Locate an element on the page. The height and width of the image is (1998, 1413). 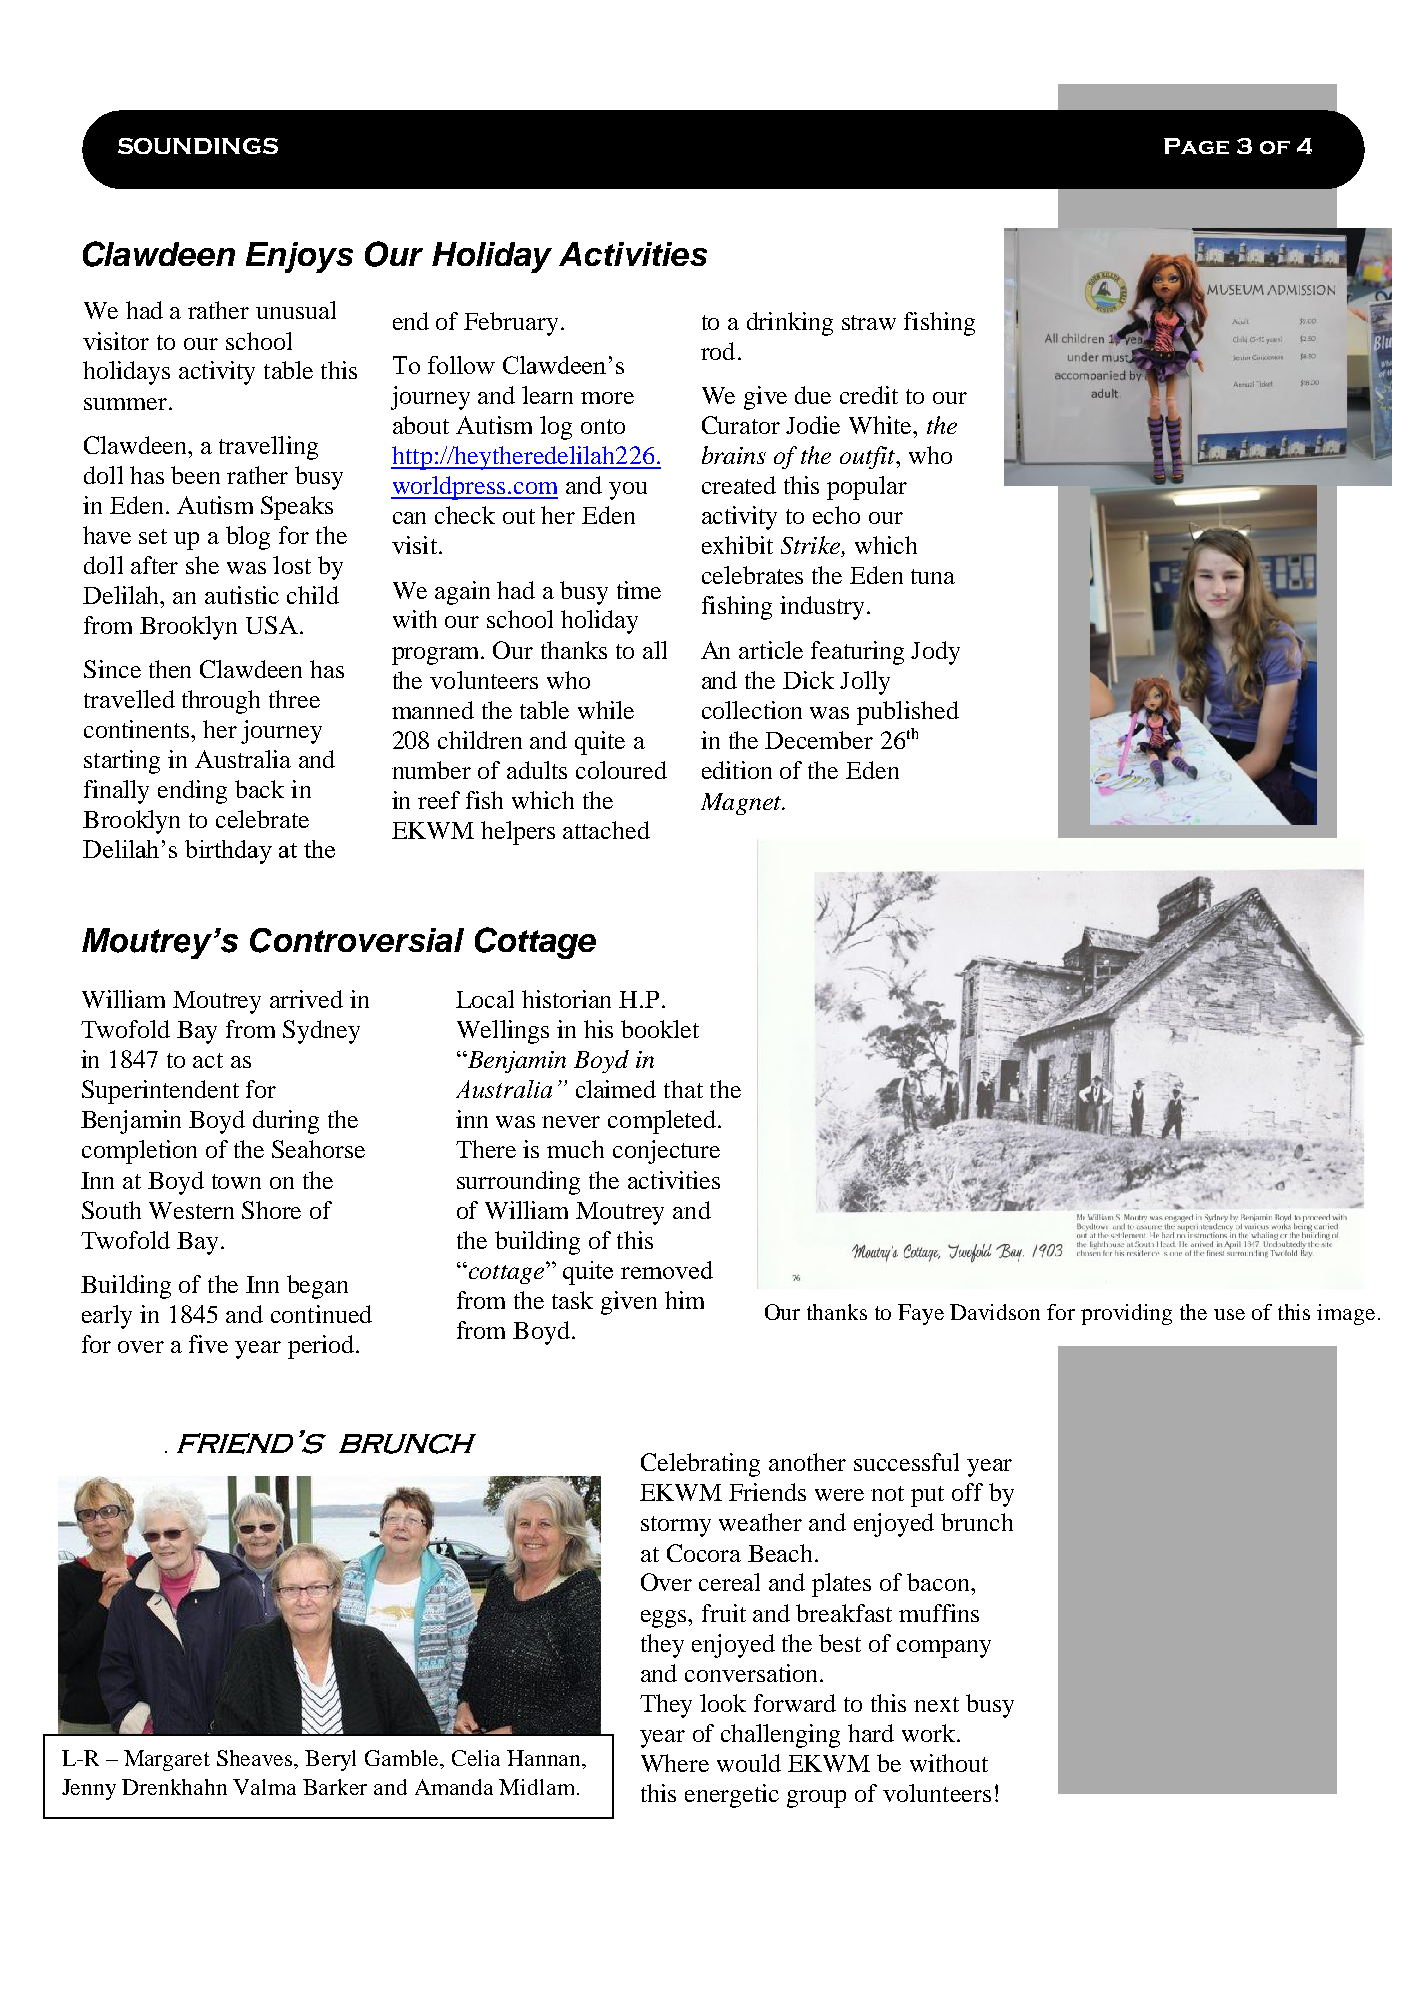
drinking is located at coordinates (790, 324).
